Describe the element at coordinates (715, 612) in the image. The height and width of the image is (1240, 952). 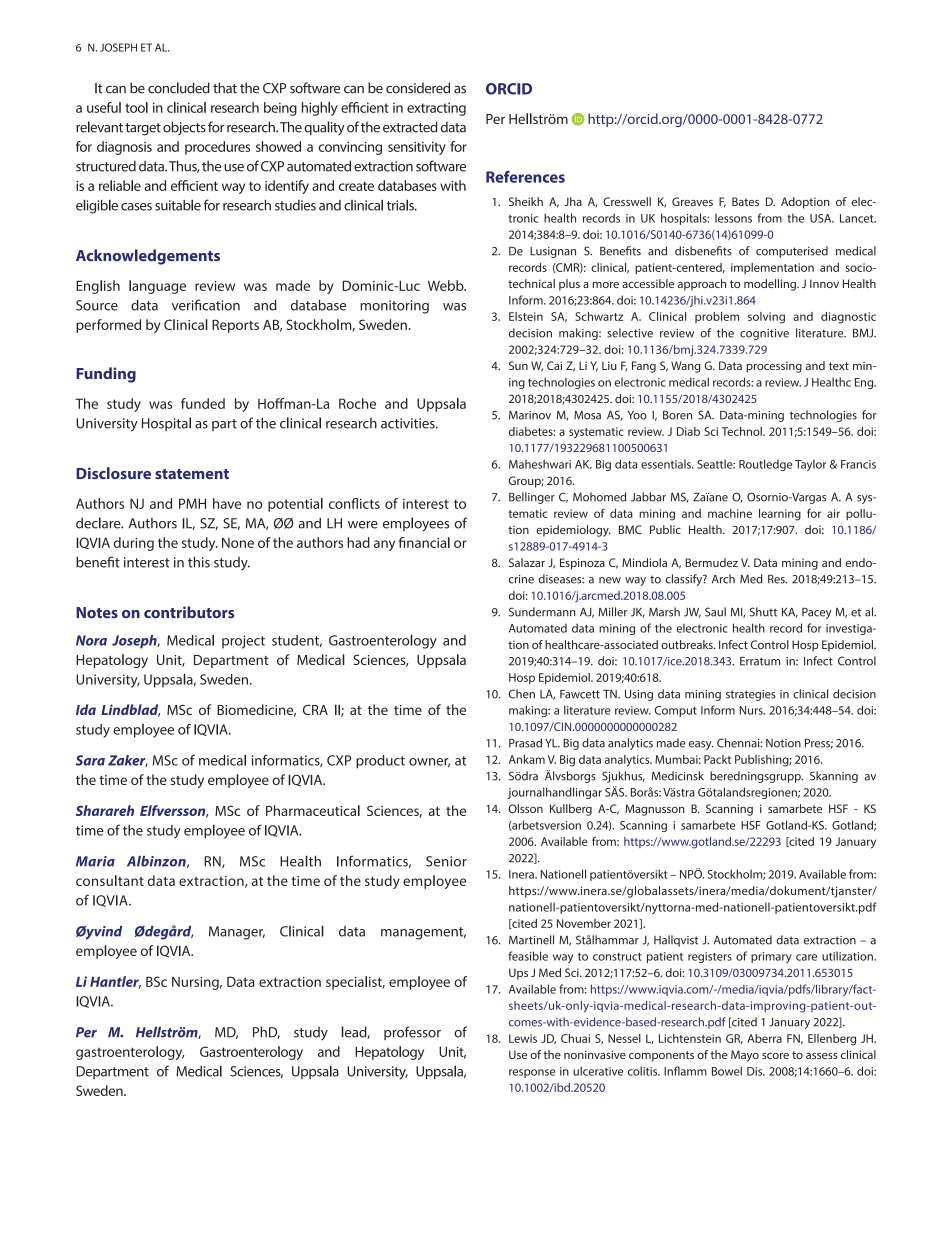
I see `Saul` at that location.
